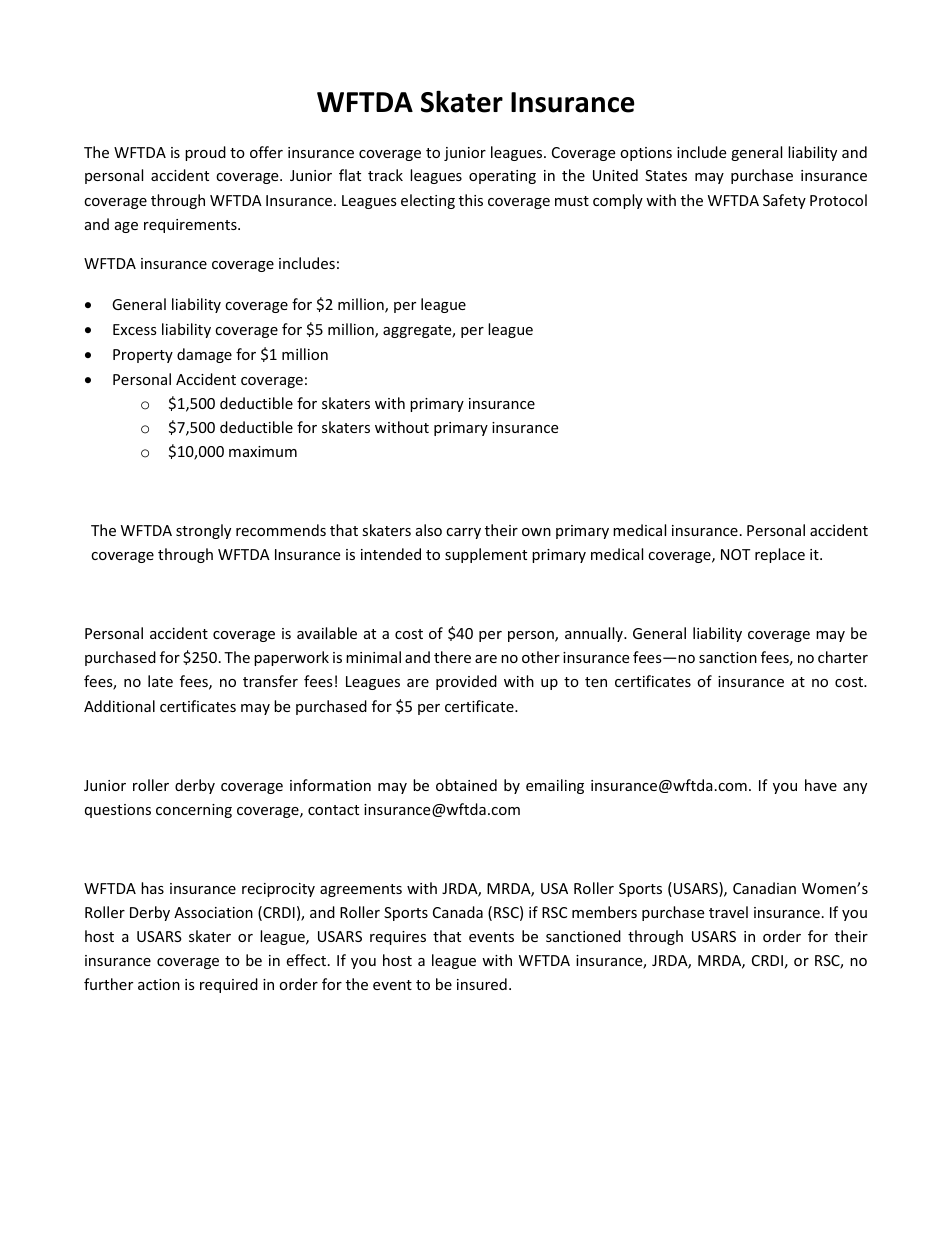 This image has height=1233, width=952. What do you see at coordinates (203, 531) in the image?
I see `strongly` at bounding box center [203, 531].
